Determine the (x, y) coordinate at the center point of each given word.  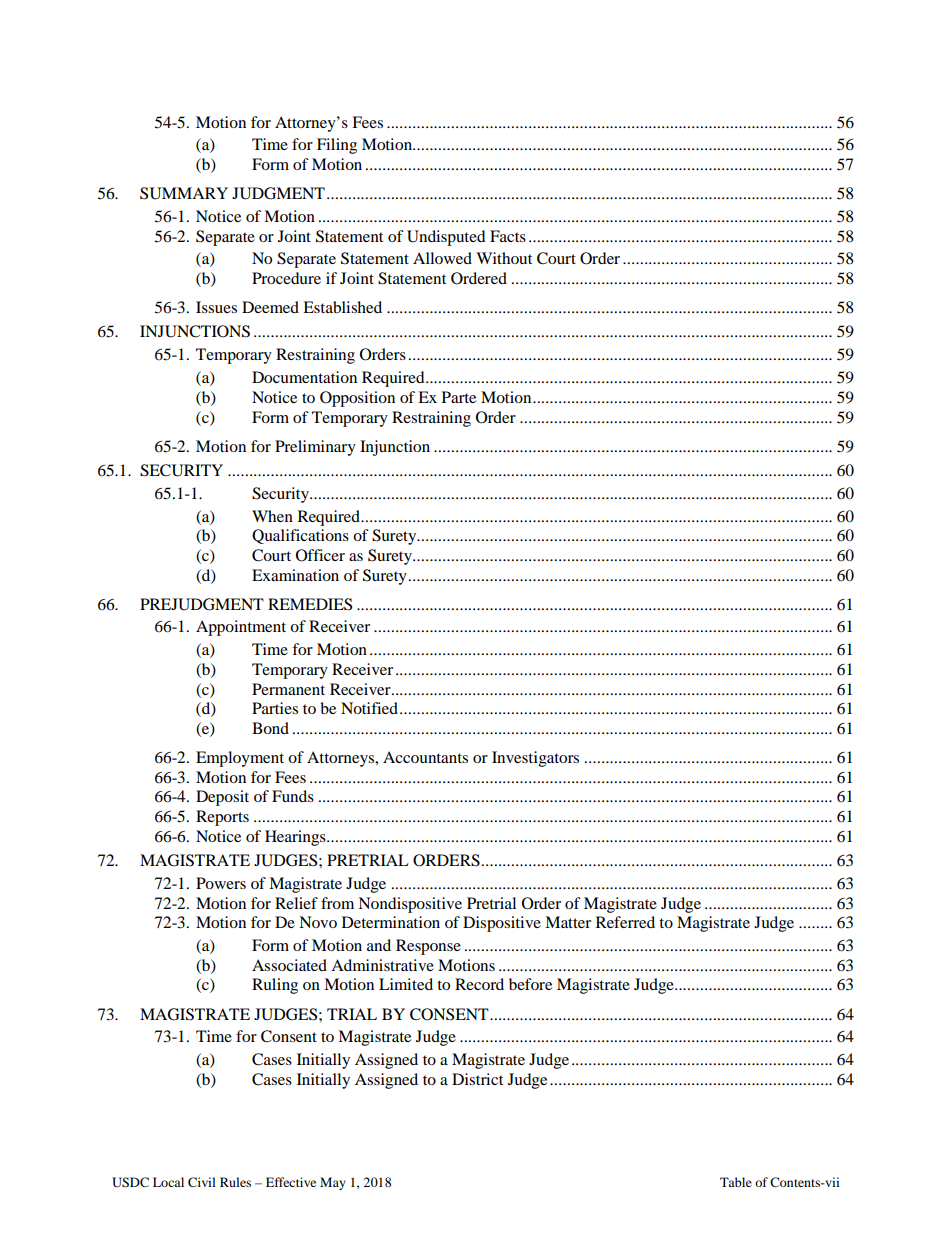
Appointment (241, 628)
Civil (202, 1182)
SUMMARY (184, 193)
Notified (371, 708)
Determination (391, 922)
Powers (221, 883)
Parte (459, 397)
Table (736, 1182)
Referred (625, 922)
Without (504, 258)
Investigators (535, 759)
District (477, 1079)
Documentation (304, 377)
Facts (508, 236)
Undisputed (446, 238)
